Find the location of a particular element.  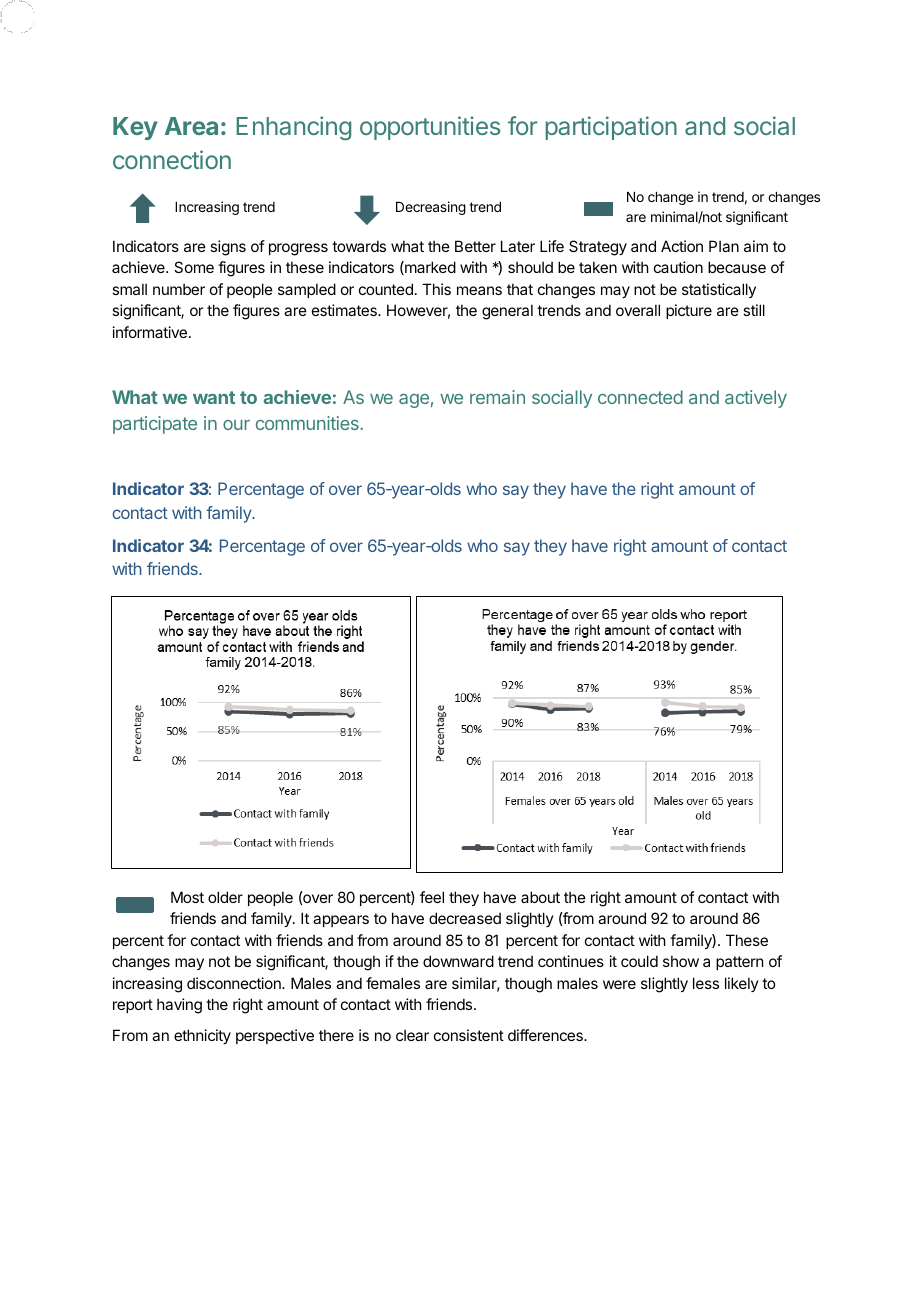

about is located at coordinates (540, 897).
